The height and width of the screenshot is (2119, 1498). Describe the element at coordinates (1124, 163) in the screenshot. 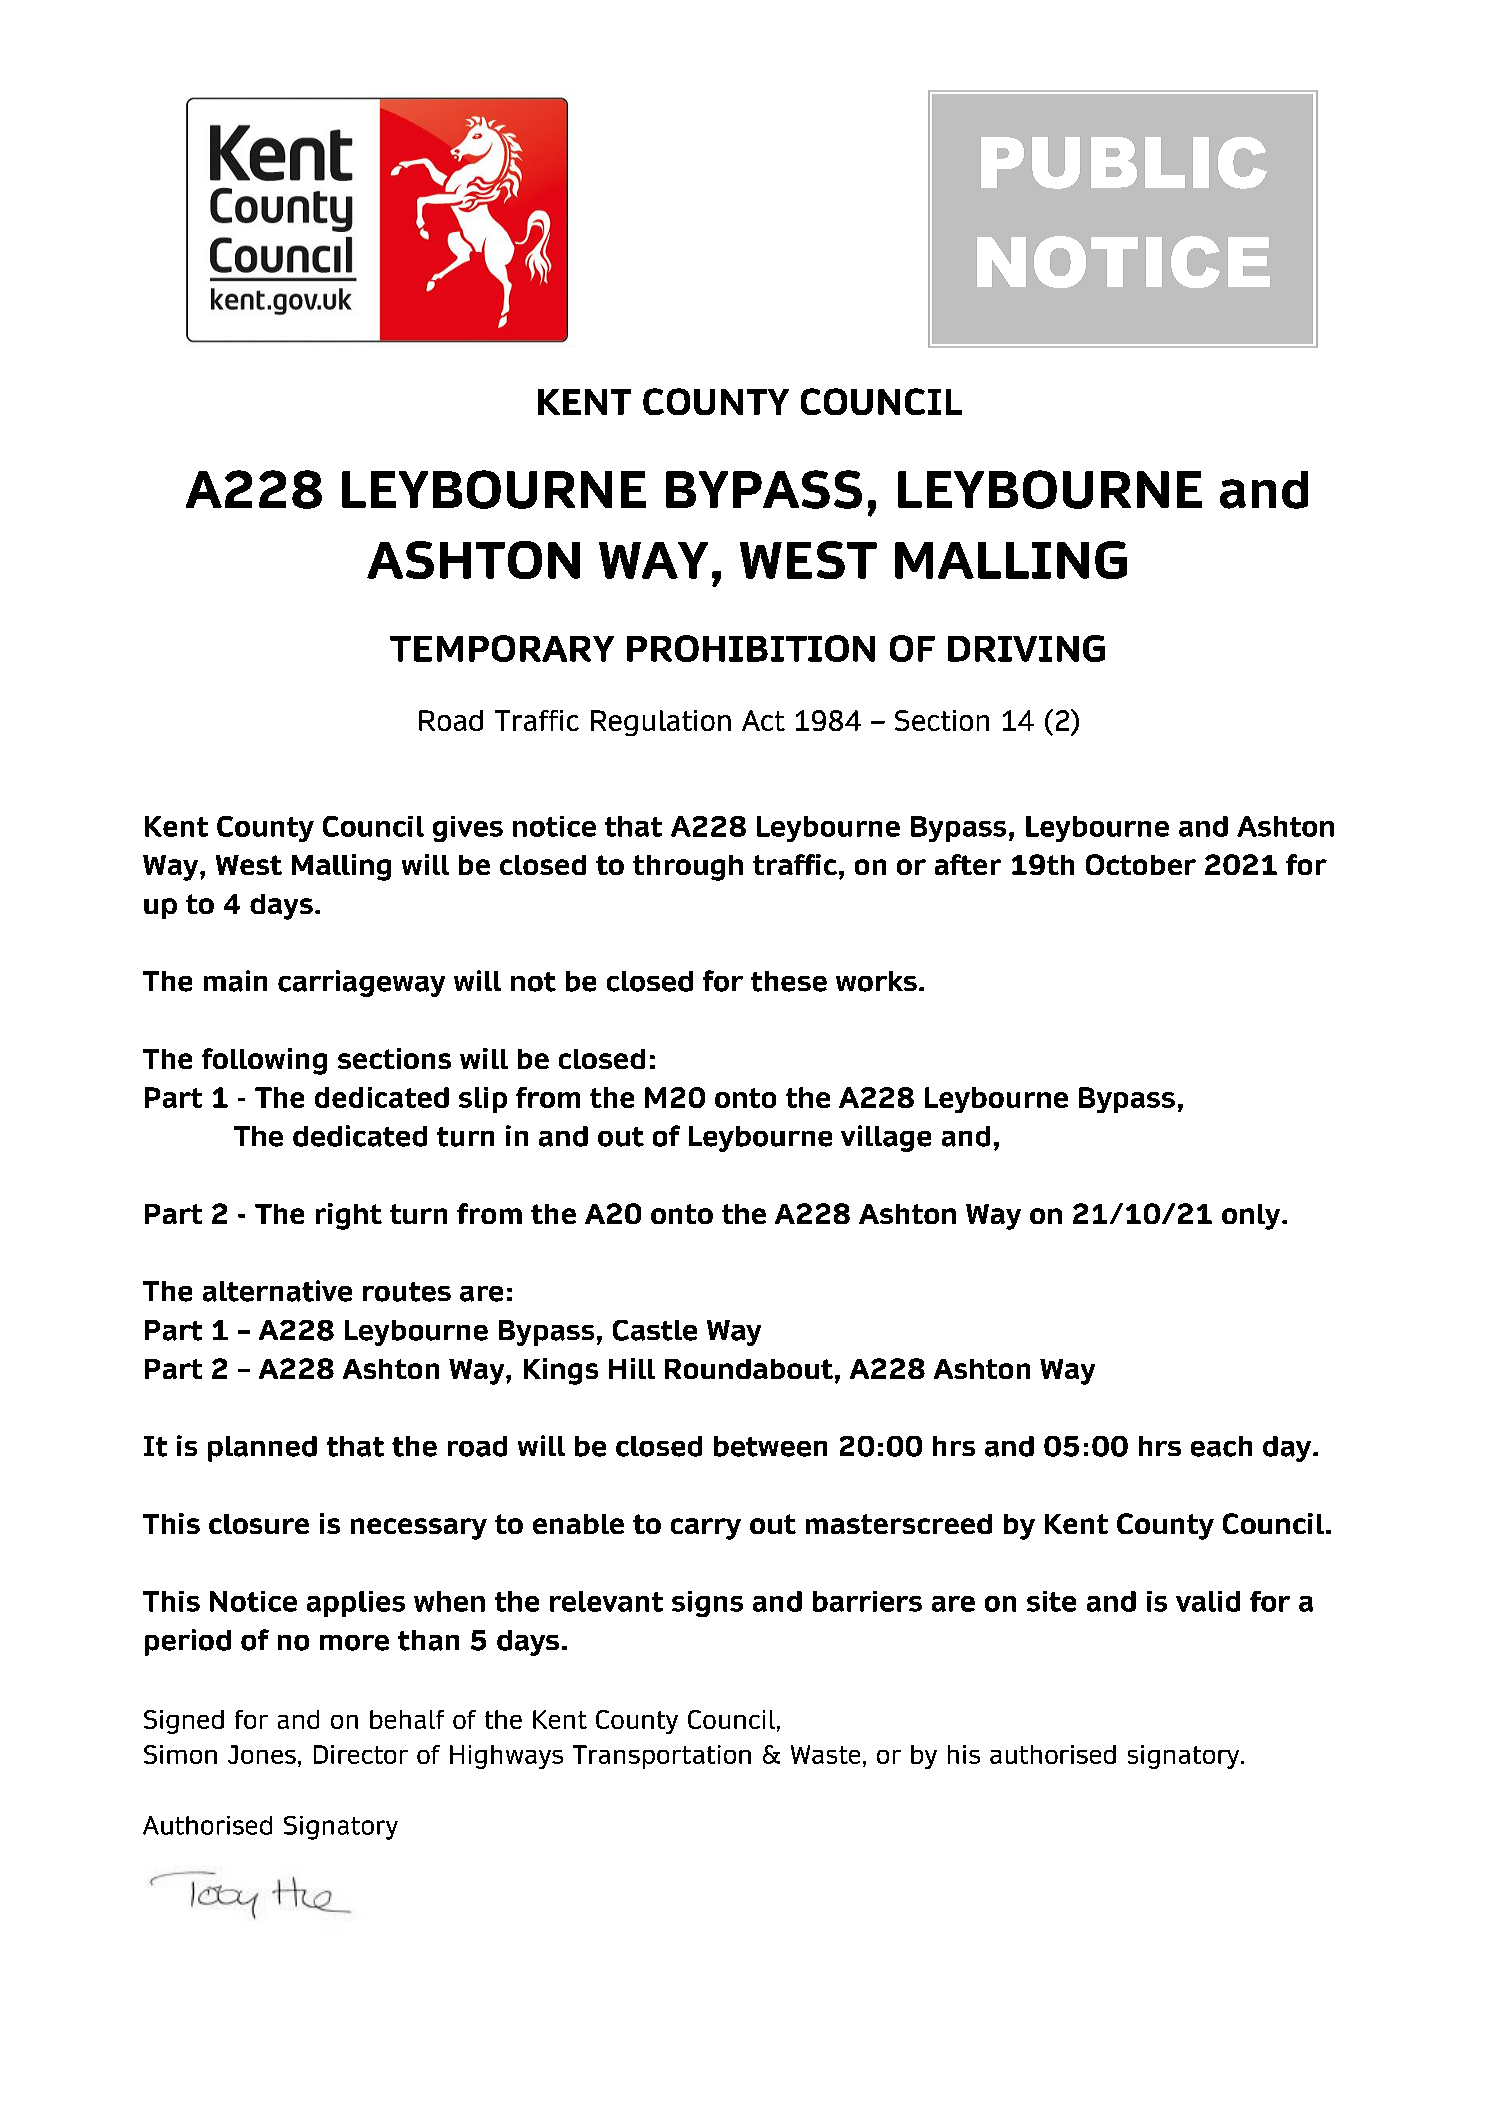

I see `PUBLIC` at that location.
